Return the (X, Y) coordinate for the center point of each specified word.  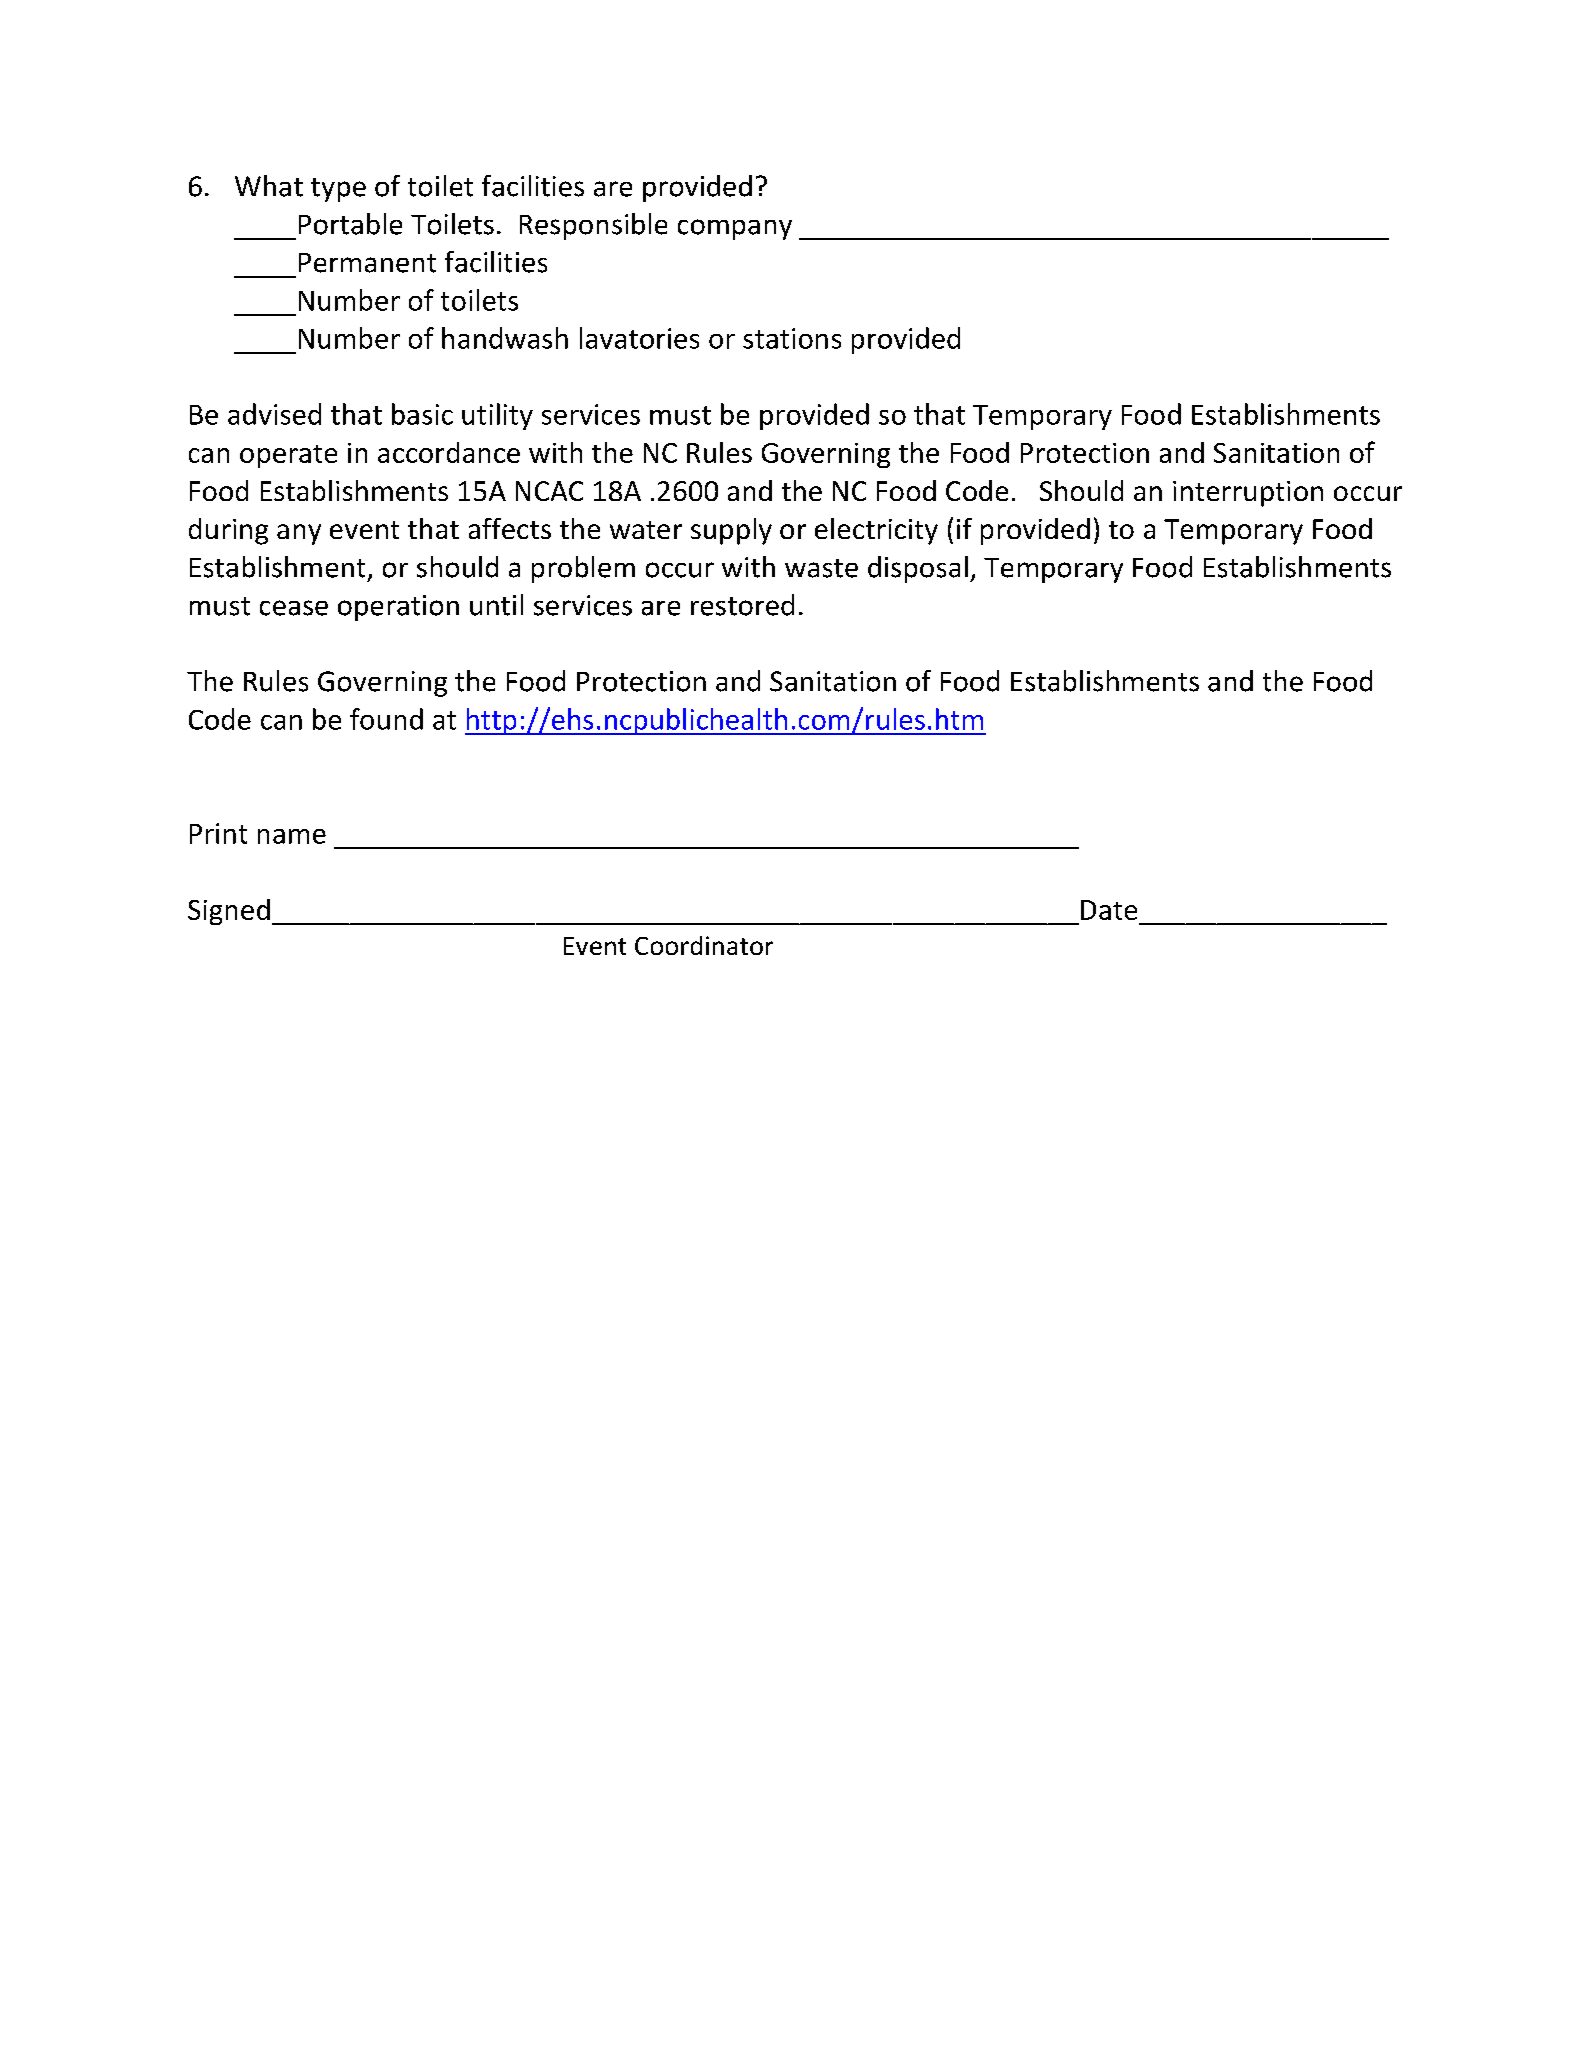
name (292, 836)
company (735, 229)
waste (821, 568)
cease (294, 608)
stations (792, 338)
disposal (918, 569)
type (338, 190)
